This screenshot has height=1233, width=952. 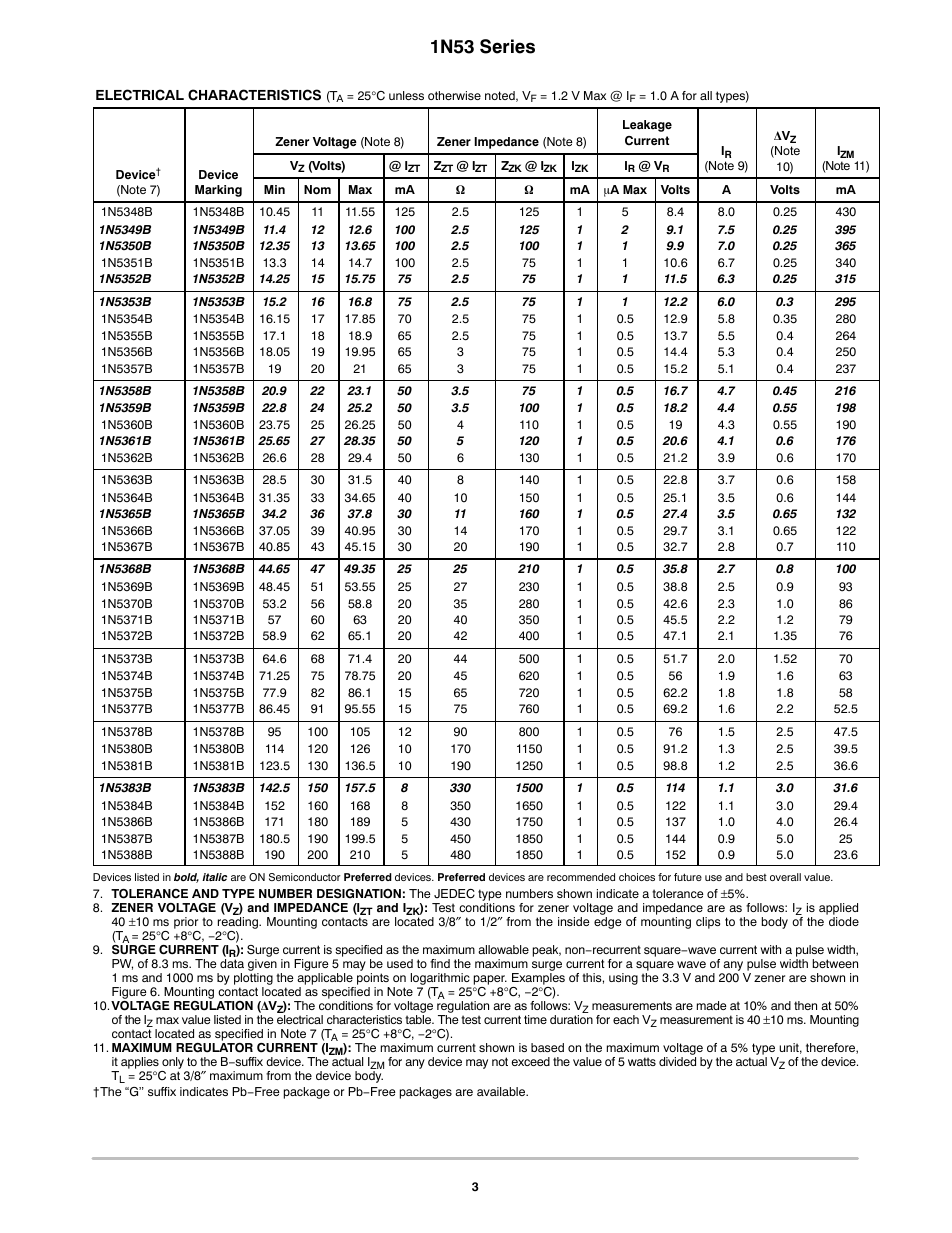 I want to click on recommended, so click(x=581, y=877).
